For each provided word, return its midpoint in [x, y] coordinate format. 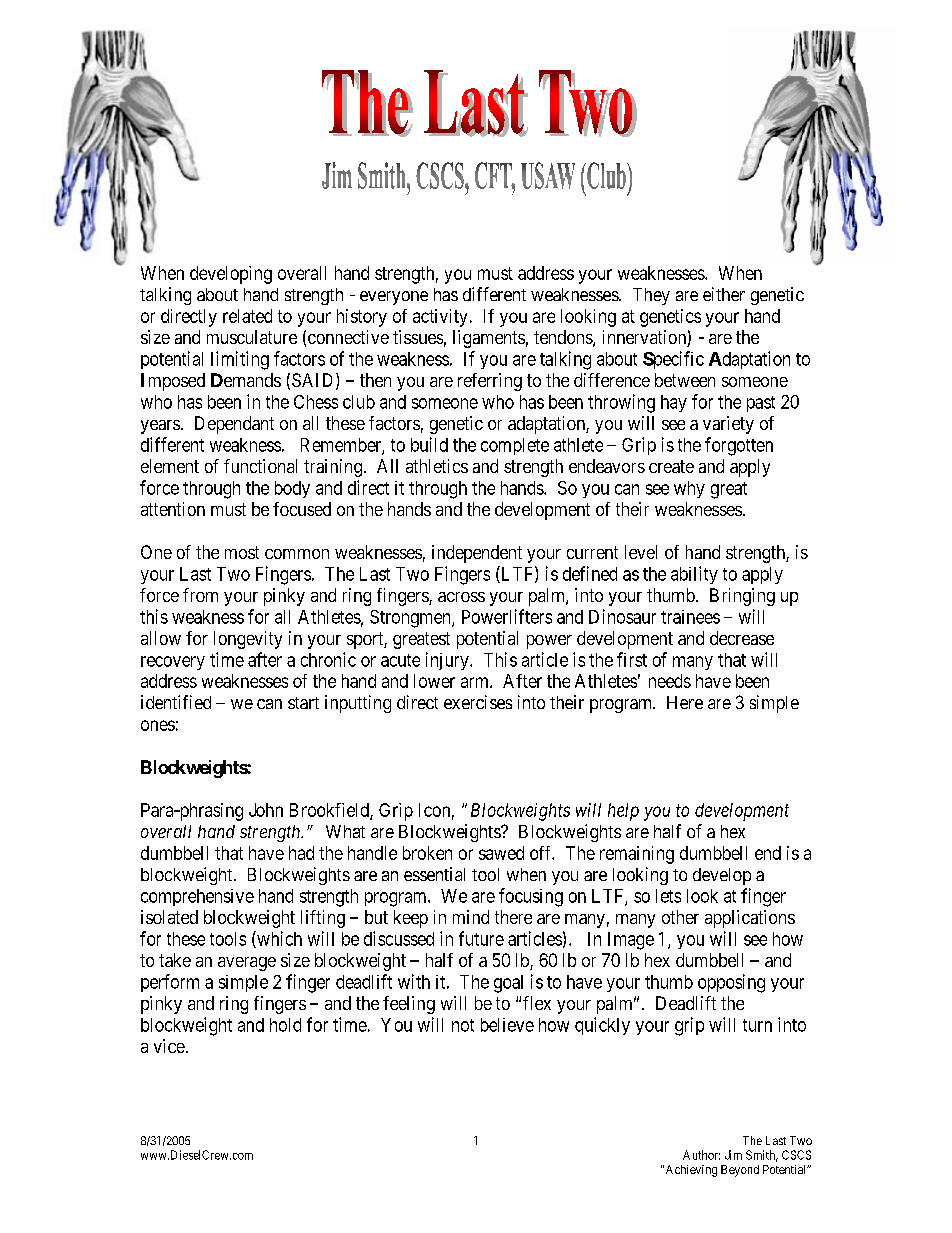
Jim [733, 1155]
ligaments [489, 339]
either [724, 294]
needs [670, 681]
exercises [478, 702]
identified [176, 702]
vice [169, 1046]
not [463, 1025]
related [247, 316]
